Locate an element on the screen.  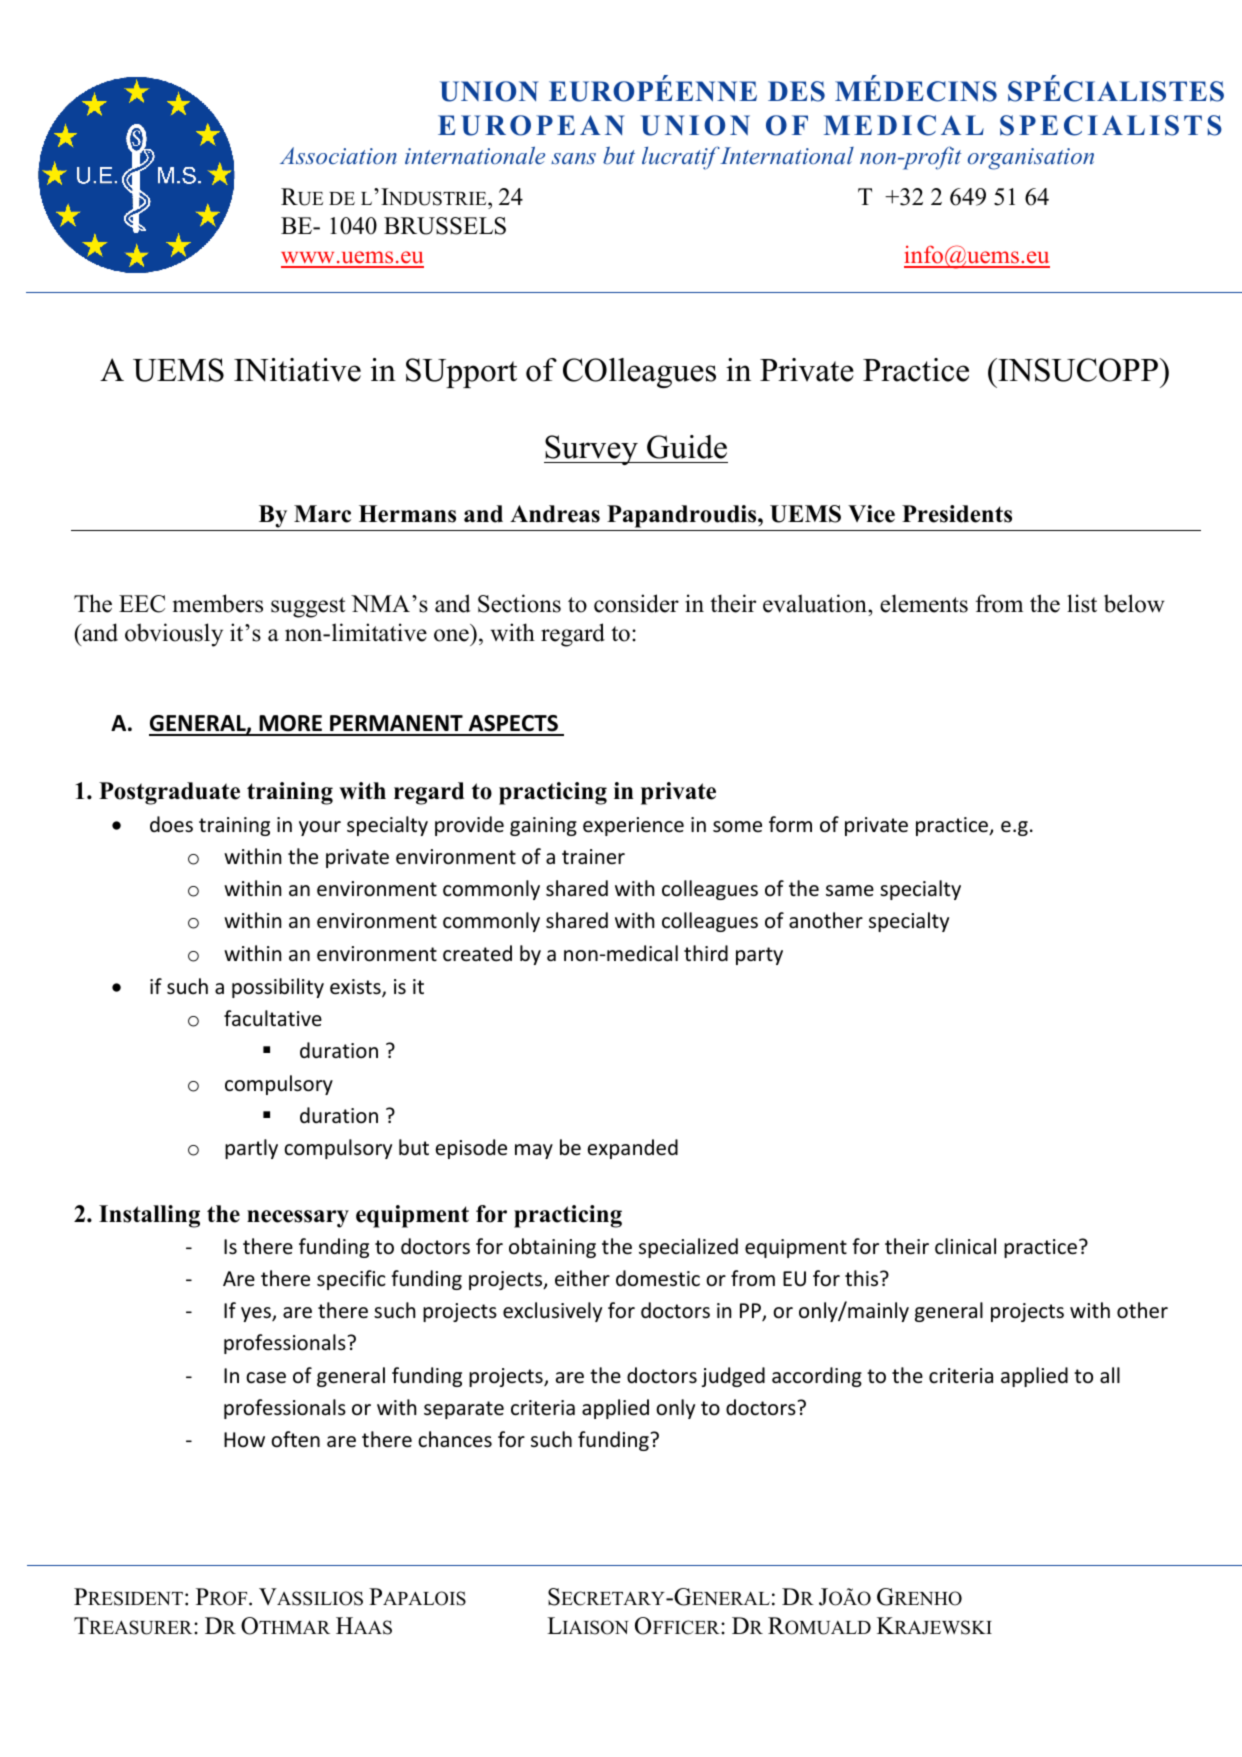
Survey is located at coordinates (592, 450).
